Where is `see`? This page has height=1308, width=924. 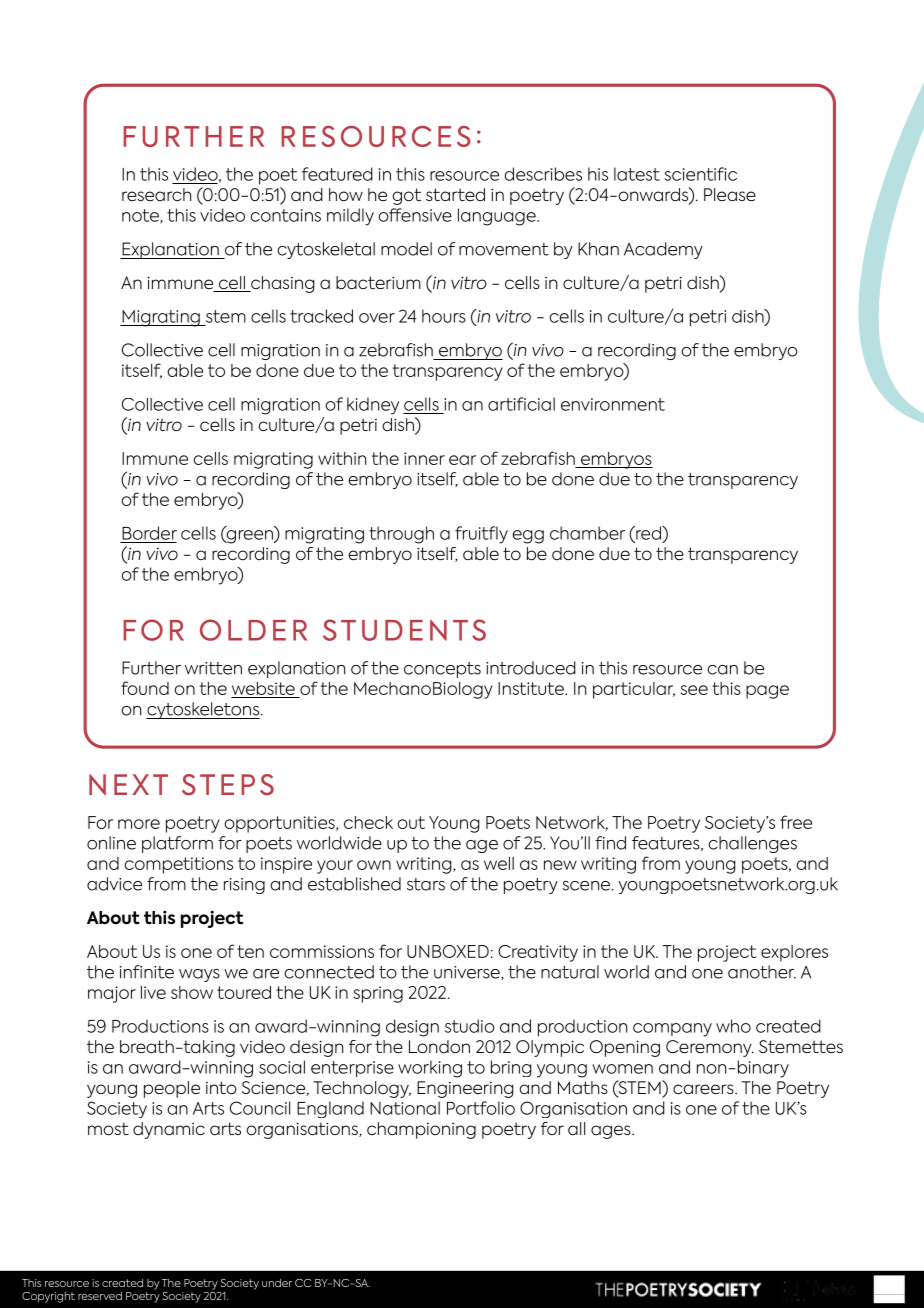 see is located at coordinates (694, 690).
